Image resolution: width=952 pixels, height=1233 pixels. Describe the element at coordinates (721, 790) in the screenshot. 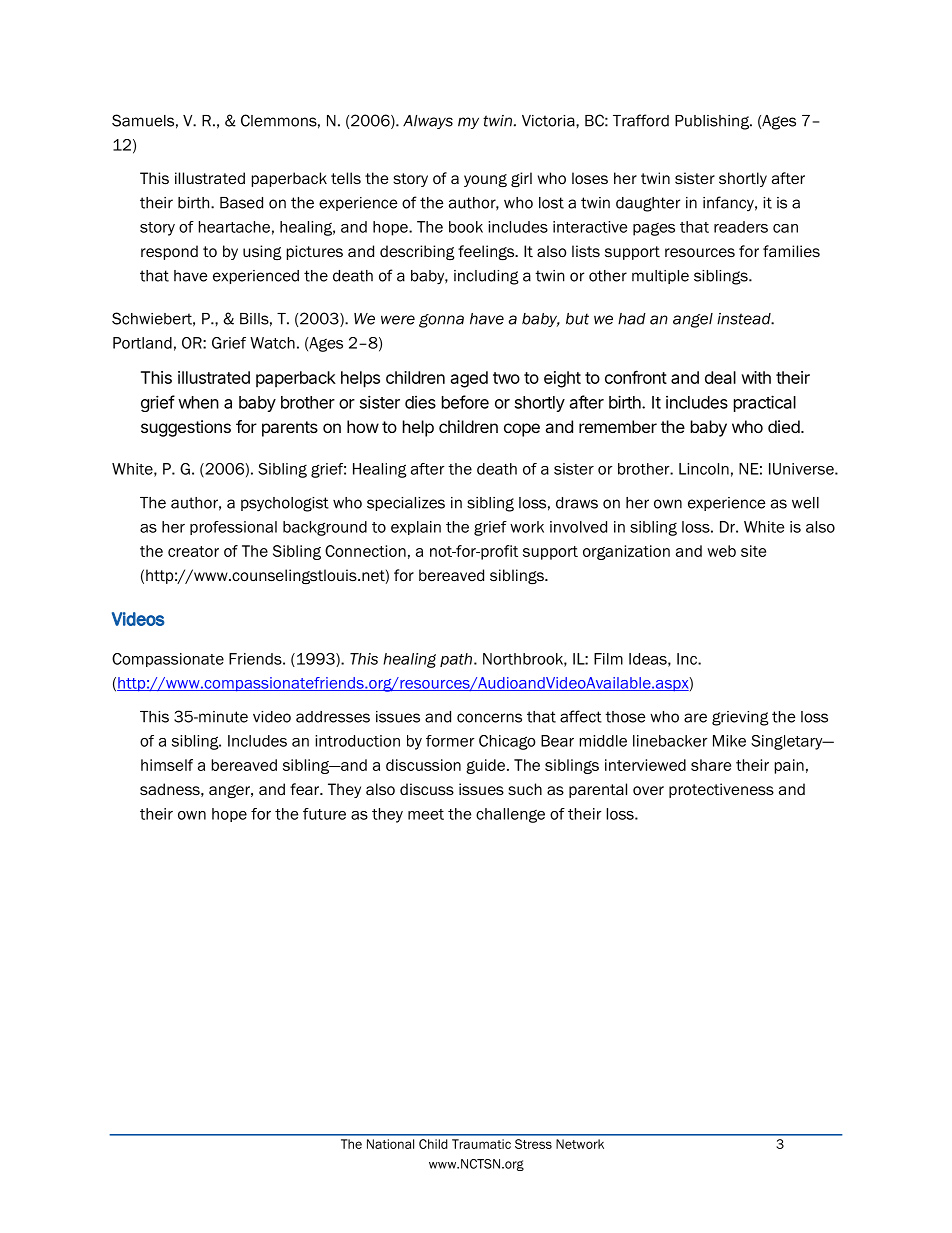

I see `protectiveness` at that location.
